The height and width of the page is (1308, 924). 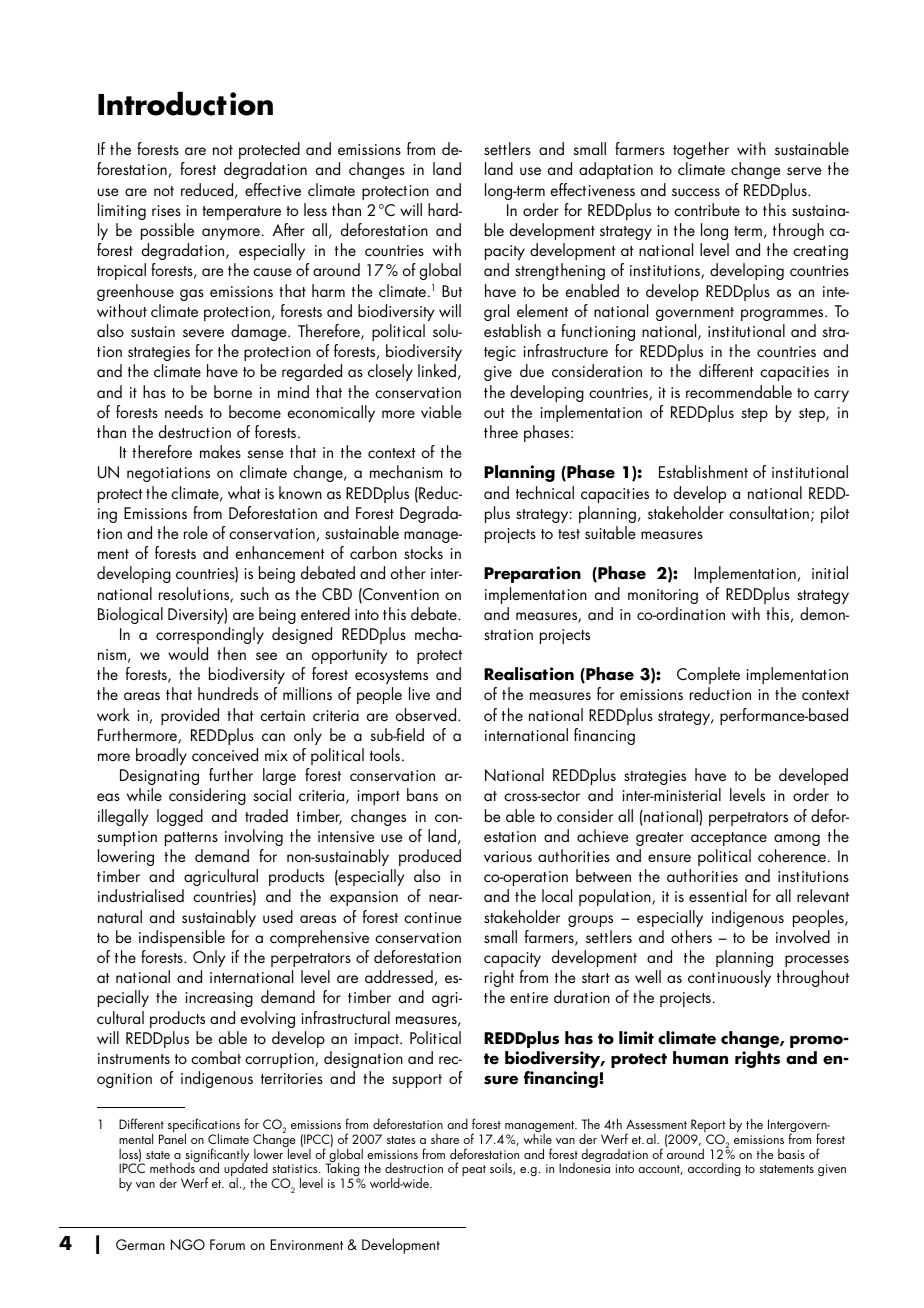 I want to click on pilot, so click(x=835, y=514).
